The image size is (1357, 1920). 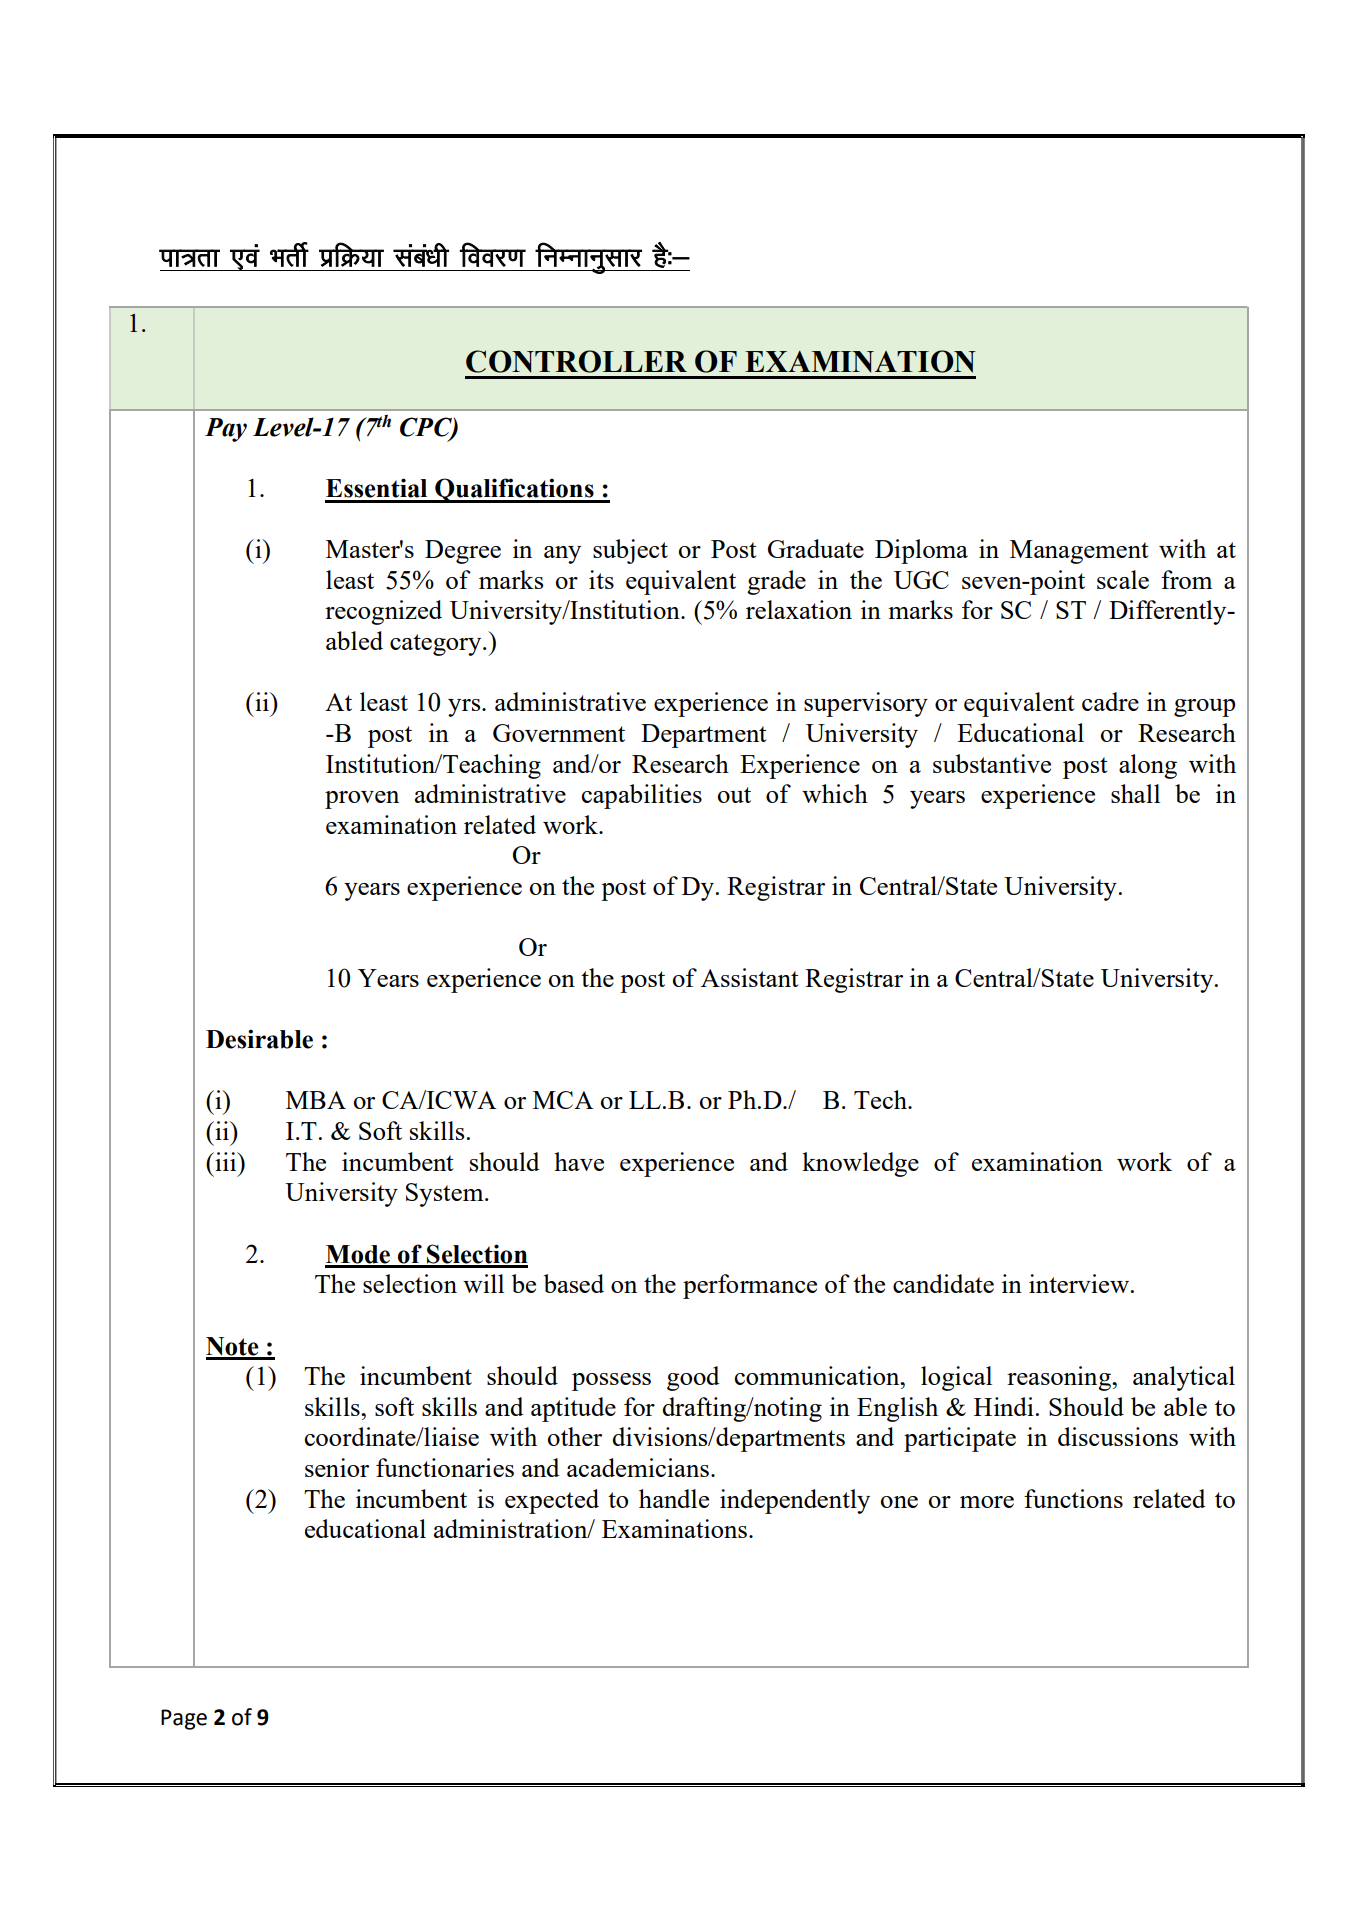 I want to click on iii, so click(x=226, y=1161).
